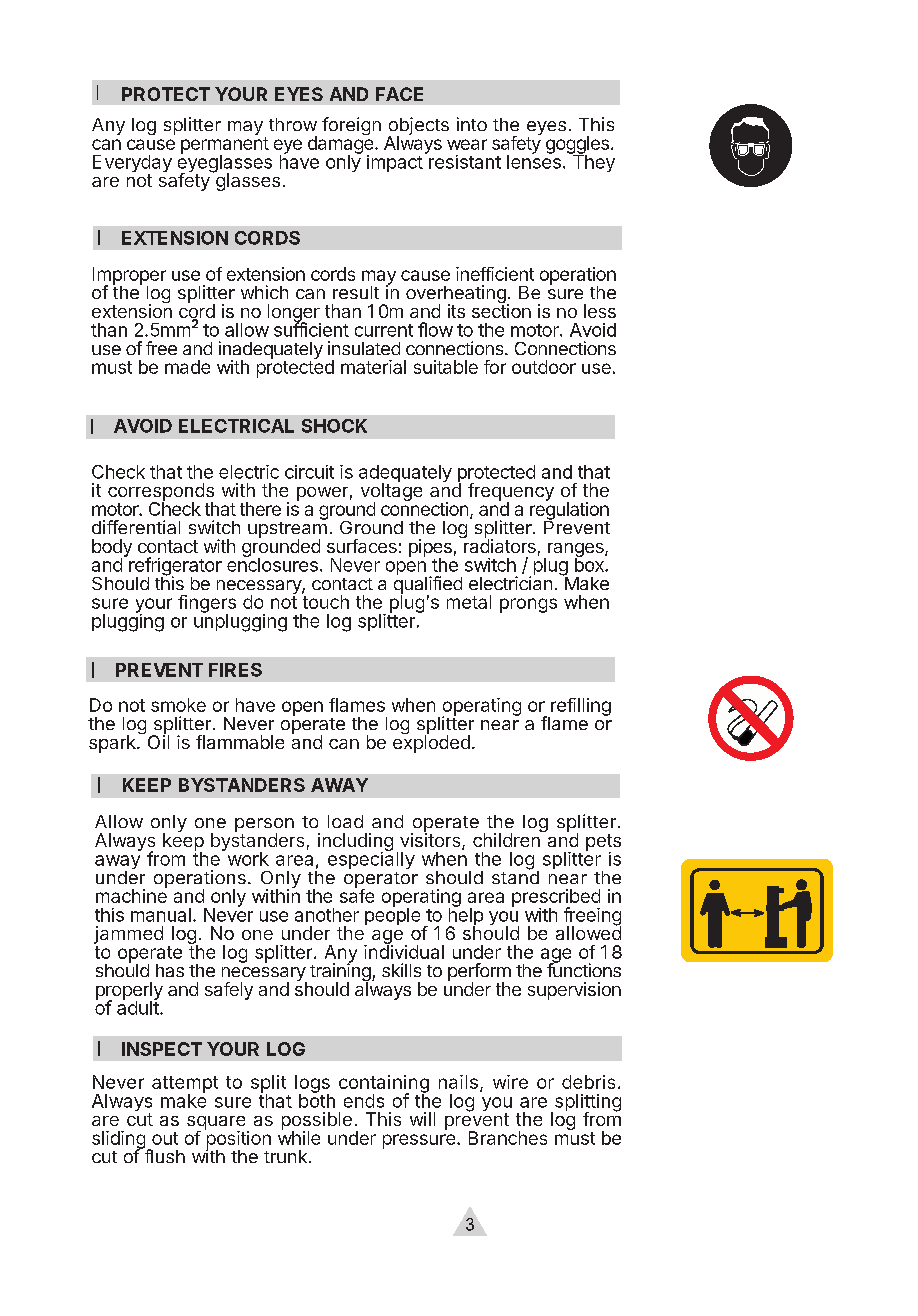  What do you see at coordinates (161, 915) in the document?
I see `manual` at bounding box center [161, 915].
